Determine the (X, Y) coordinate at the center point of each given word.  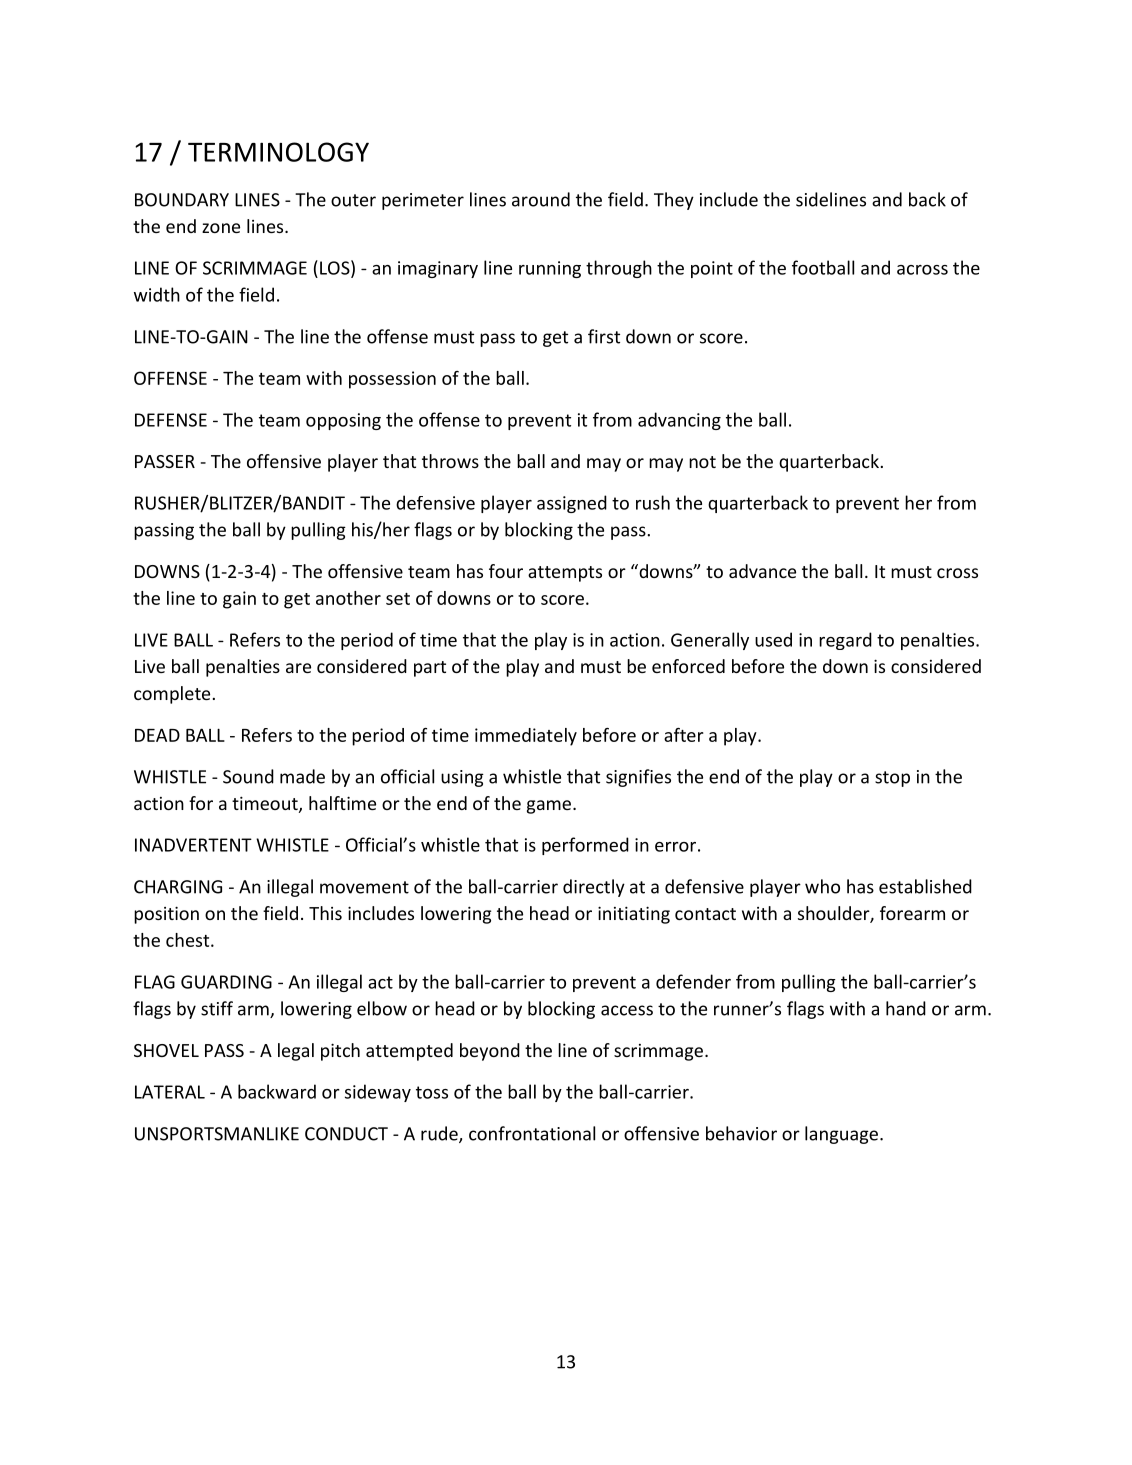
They (674, 201)
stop (892, 779)
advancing (679, 421)
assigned (572, 504)
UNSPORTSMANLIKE (217, 1134)
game (549, 807)
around (541, 199)
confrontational (532, 1133)
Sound (248, 776)
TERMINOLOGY (278, 152)
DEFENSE (171, 420)
